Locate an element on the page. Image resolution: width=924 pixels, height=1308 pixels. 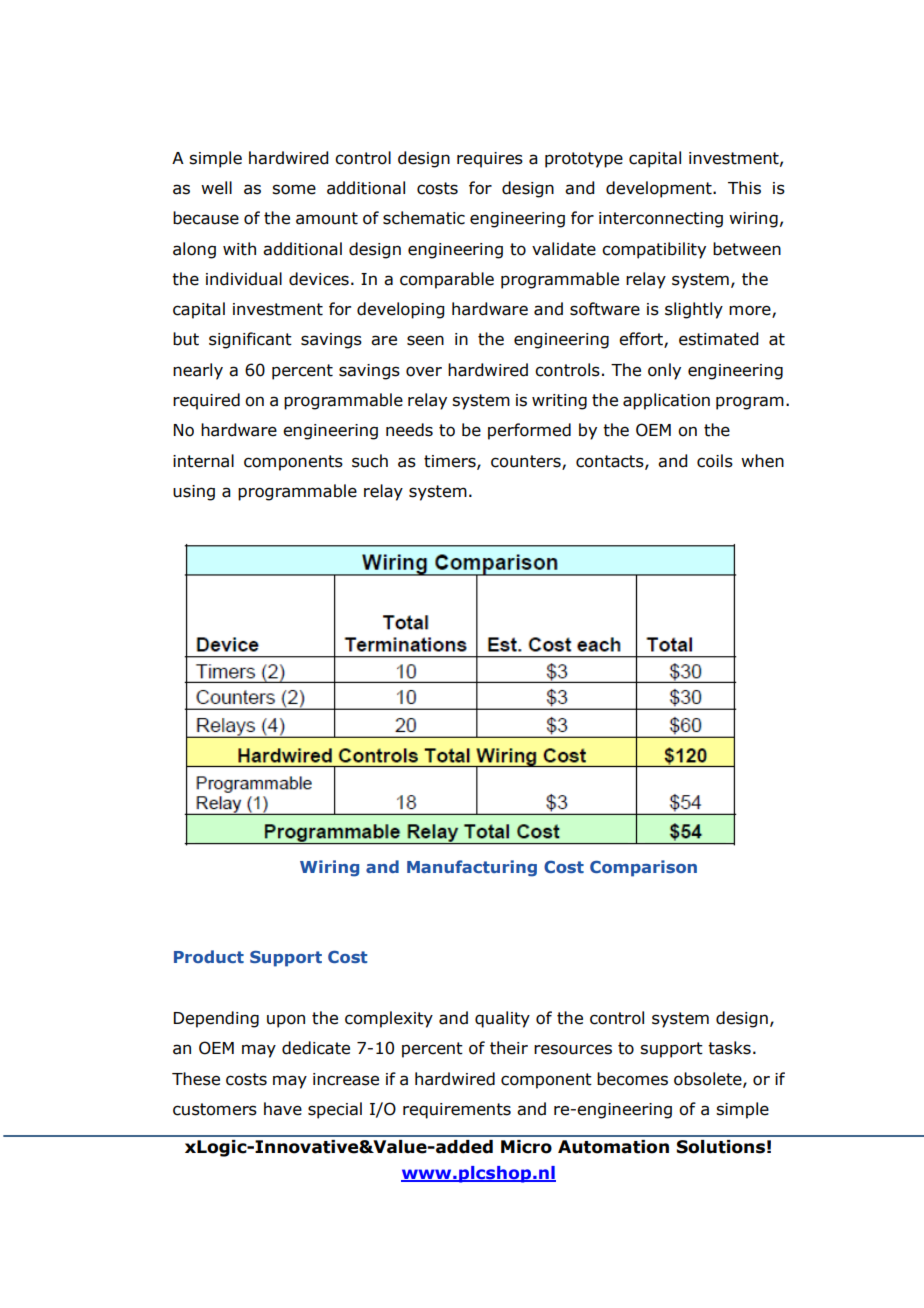
coils is located at coordinates (715, 461).
